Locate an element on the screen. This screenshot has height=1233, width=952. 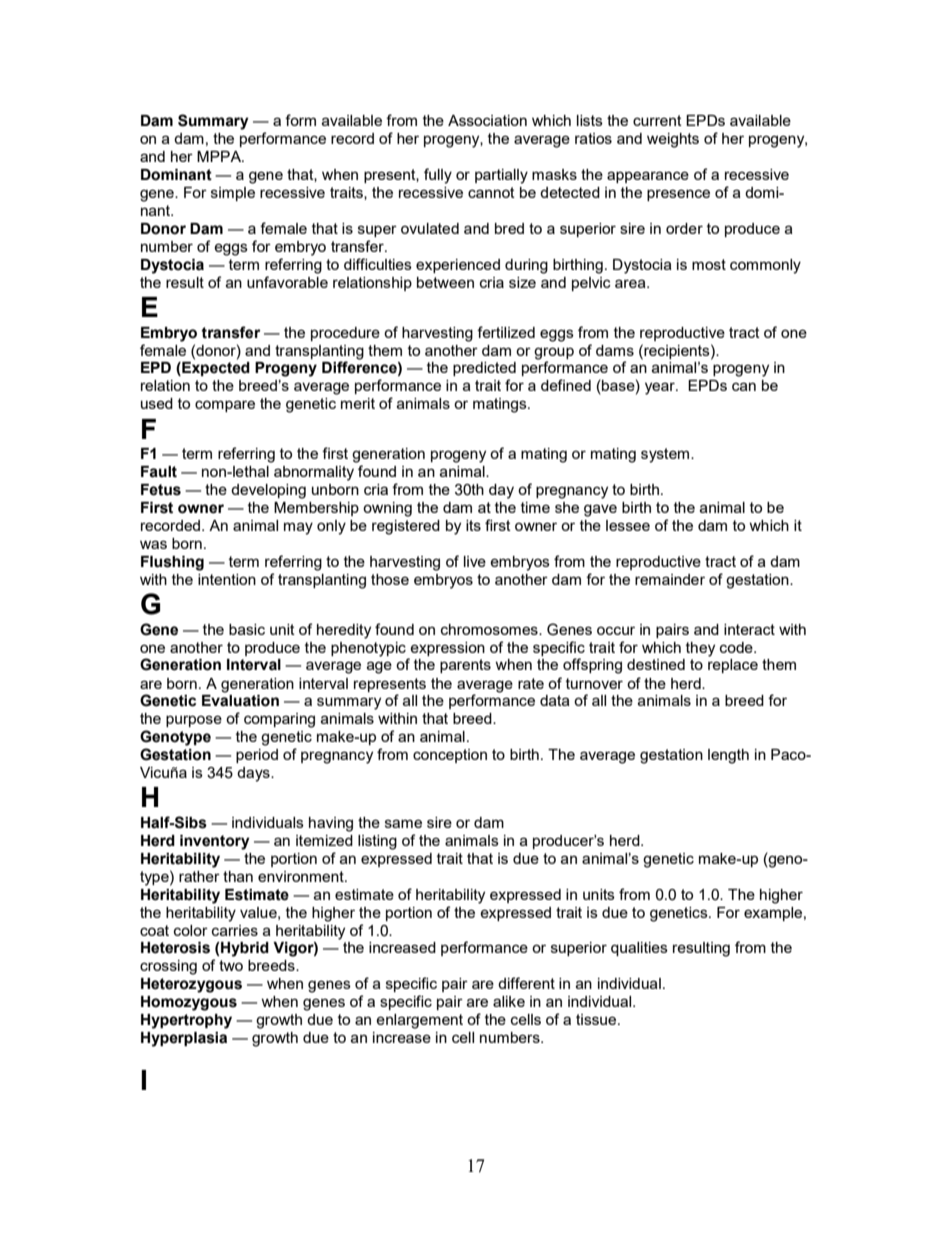
predicted is located at coordinates (484, 369).
